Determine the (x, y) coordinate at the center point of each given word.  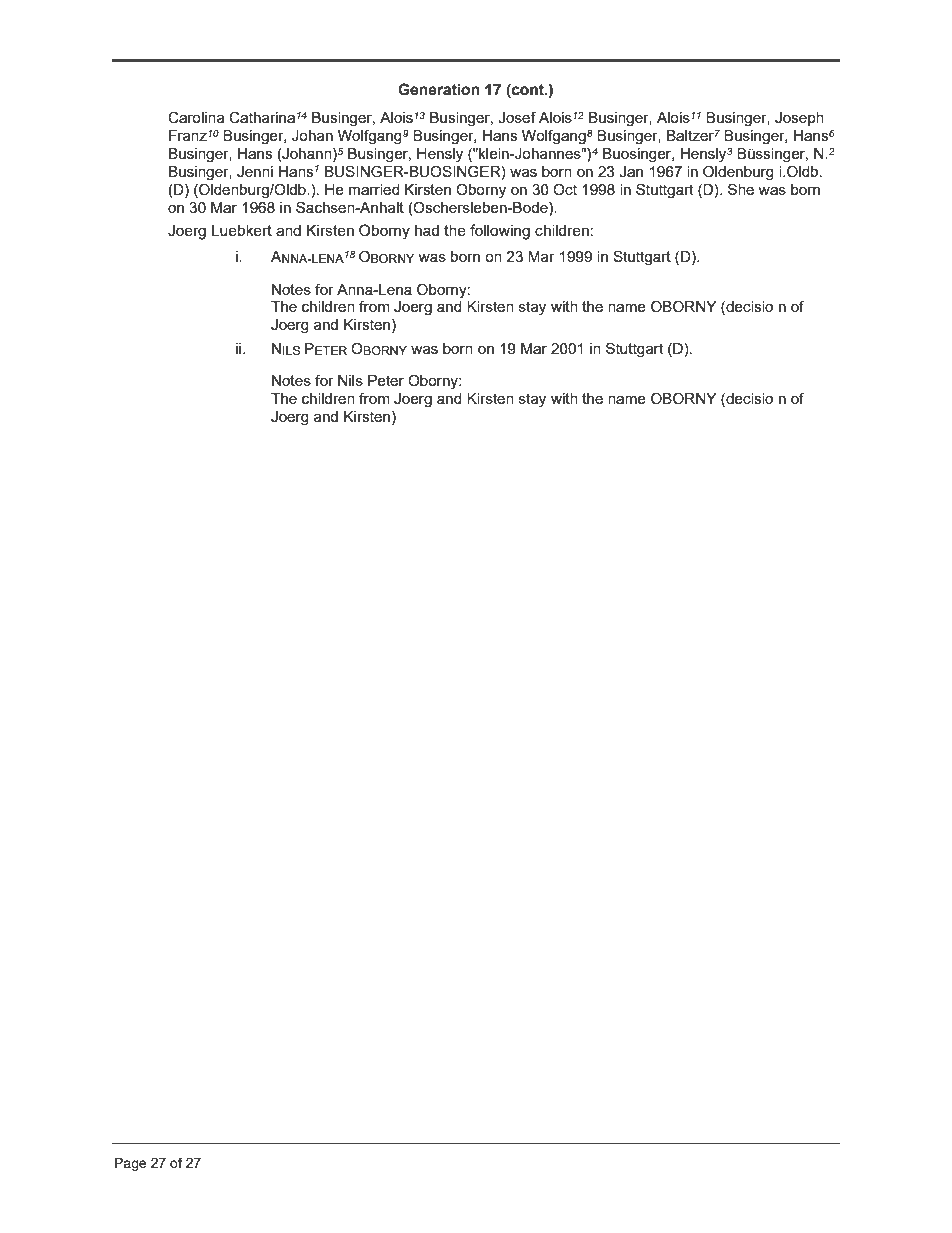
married (374, 189)
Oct (565, 189)
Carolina (196, 117)
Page (131, 1164)
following (500, 232)
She (741, 189)
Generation (439, 89)
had (427, 230)
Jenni (255, 172)
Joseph (799, 119)
